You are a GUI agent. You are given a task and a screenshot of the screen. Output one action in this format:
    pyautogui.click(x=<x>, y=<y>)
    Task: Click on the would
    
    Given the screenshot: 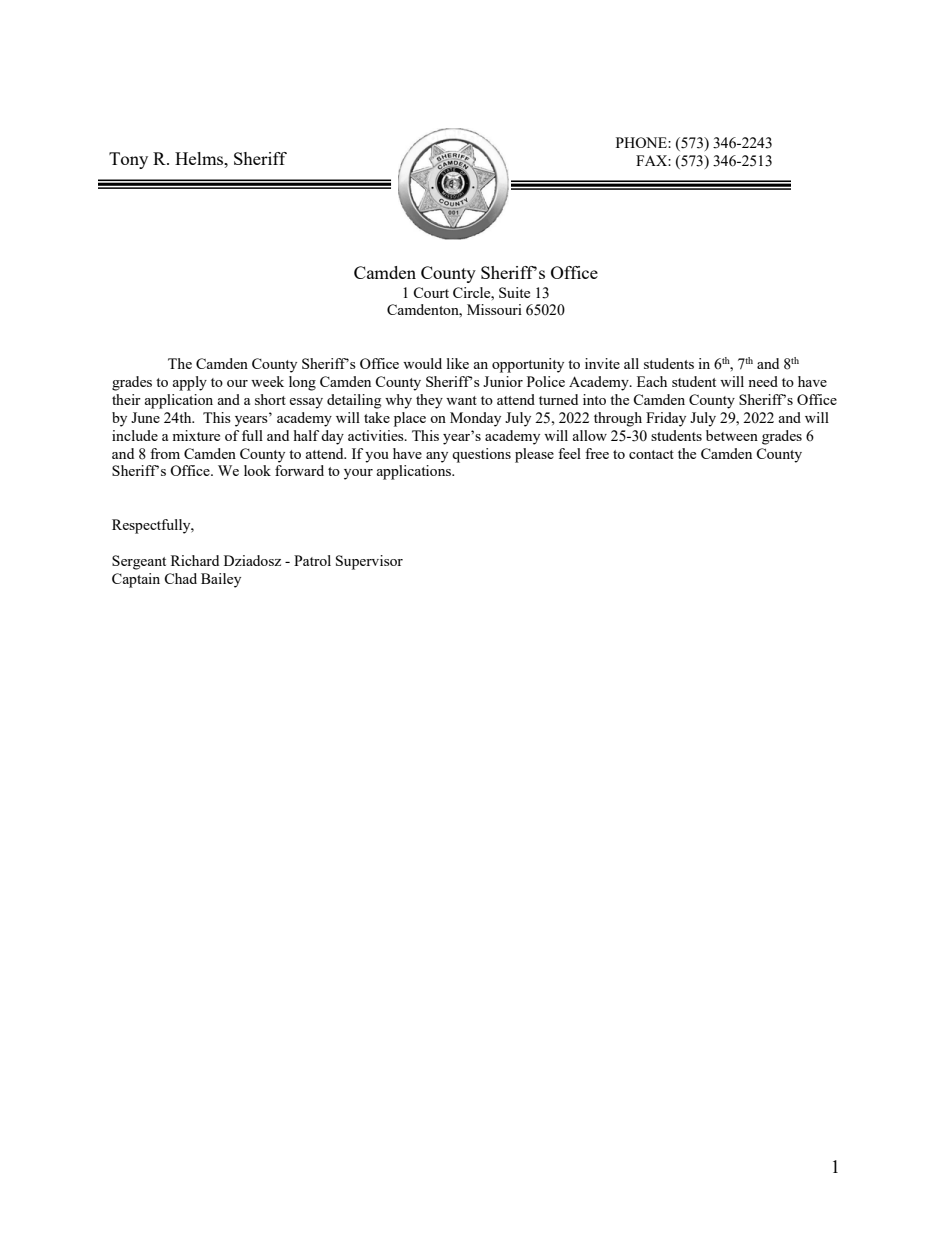 What is the action you would take?
    pyautogui.click(x=422, y=363)
